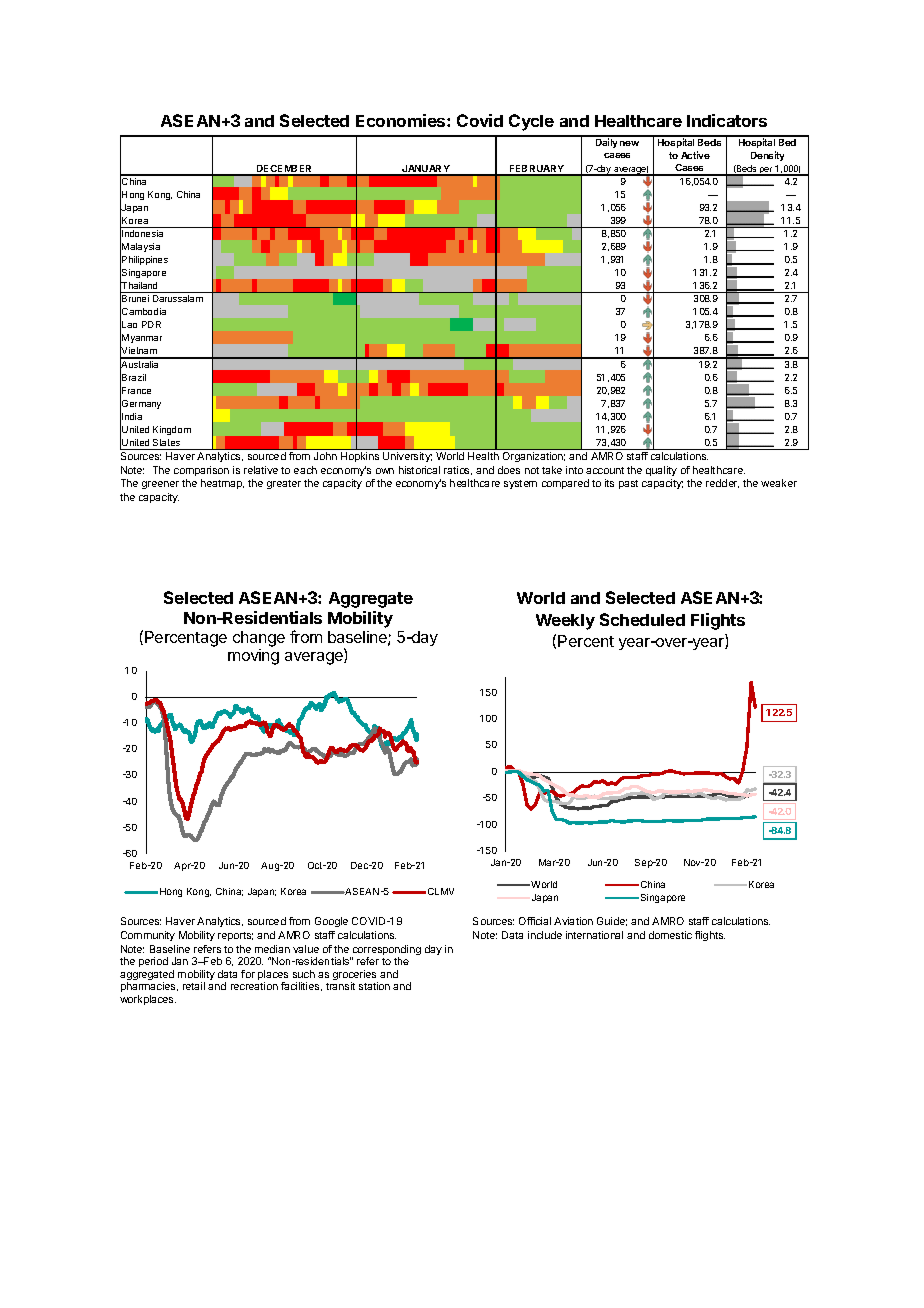 The image size is (924, 1308). What do you see at coordinates (695, 155) in the screenshot?
I see `Active` at bounding box center [695, 155].
